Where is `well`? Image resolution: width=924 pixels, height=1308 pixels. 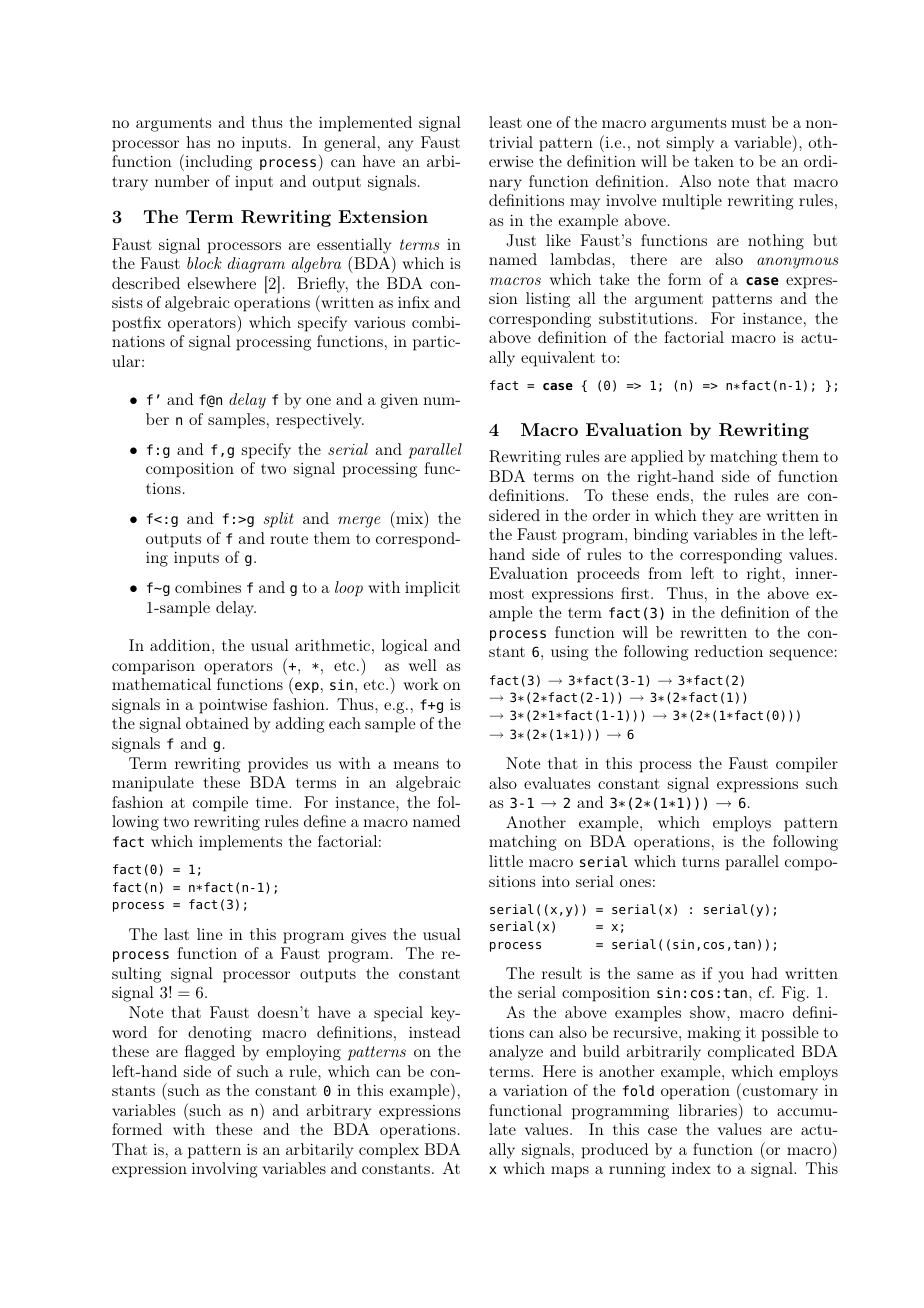 well is located at coordinates (423, 665).
